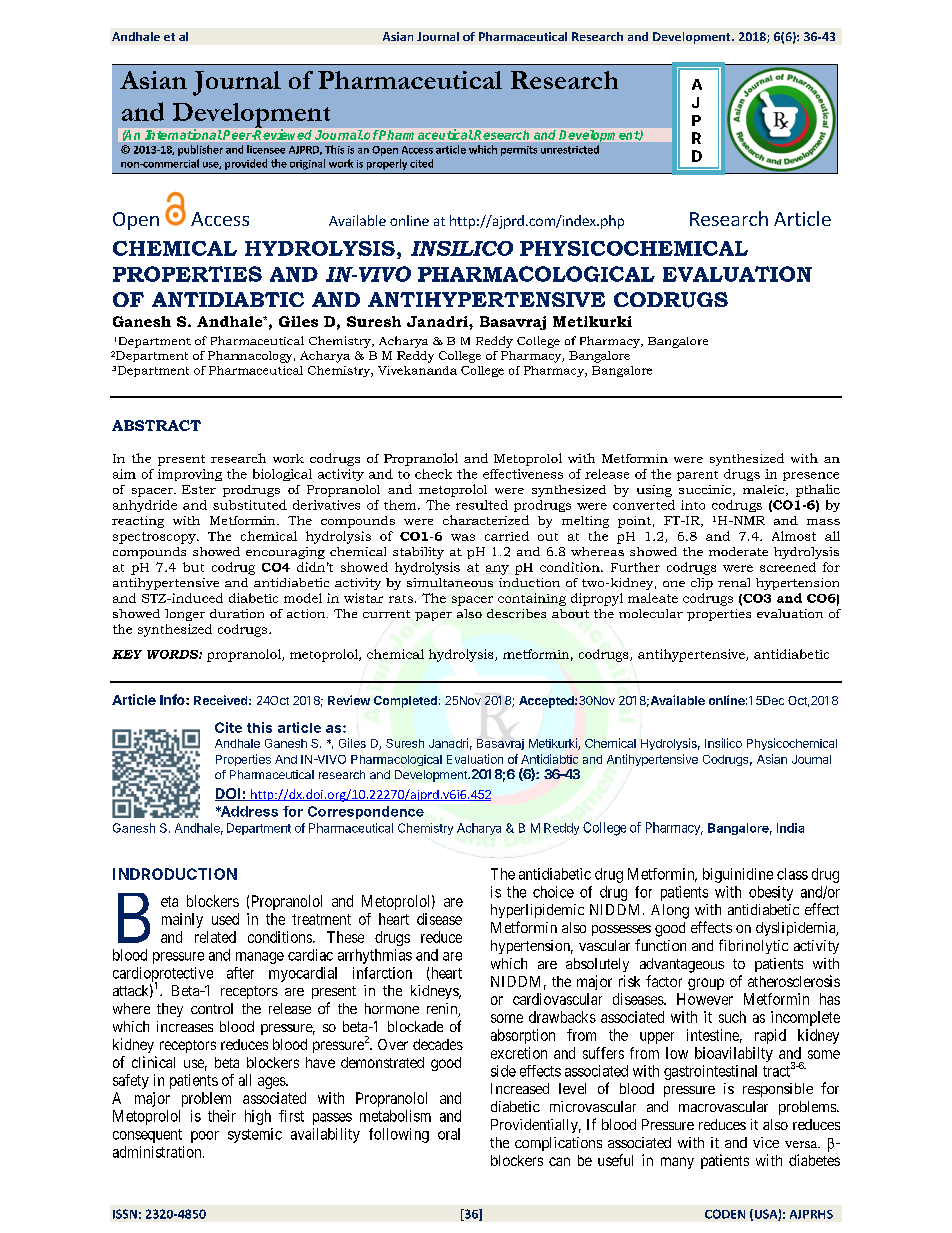 The height and width of the screenshot is (1233, 952). What do you see at coordinates (205, 1137) in the screenshot?
I see `poor` at bounding box center [205, 1137].
